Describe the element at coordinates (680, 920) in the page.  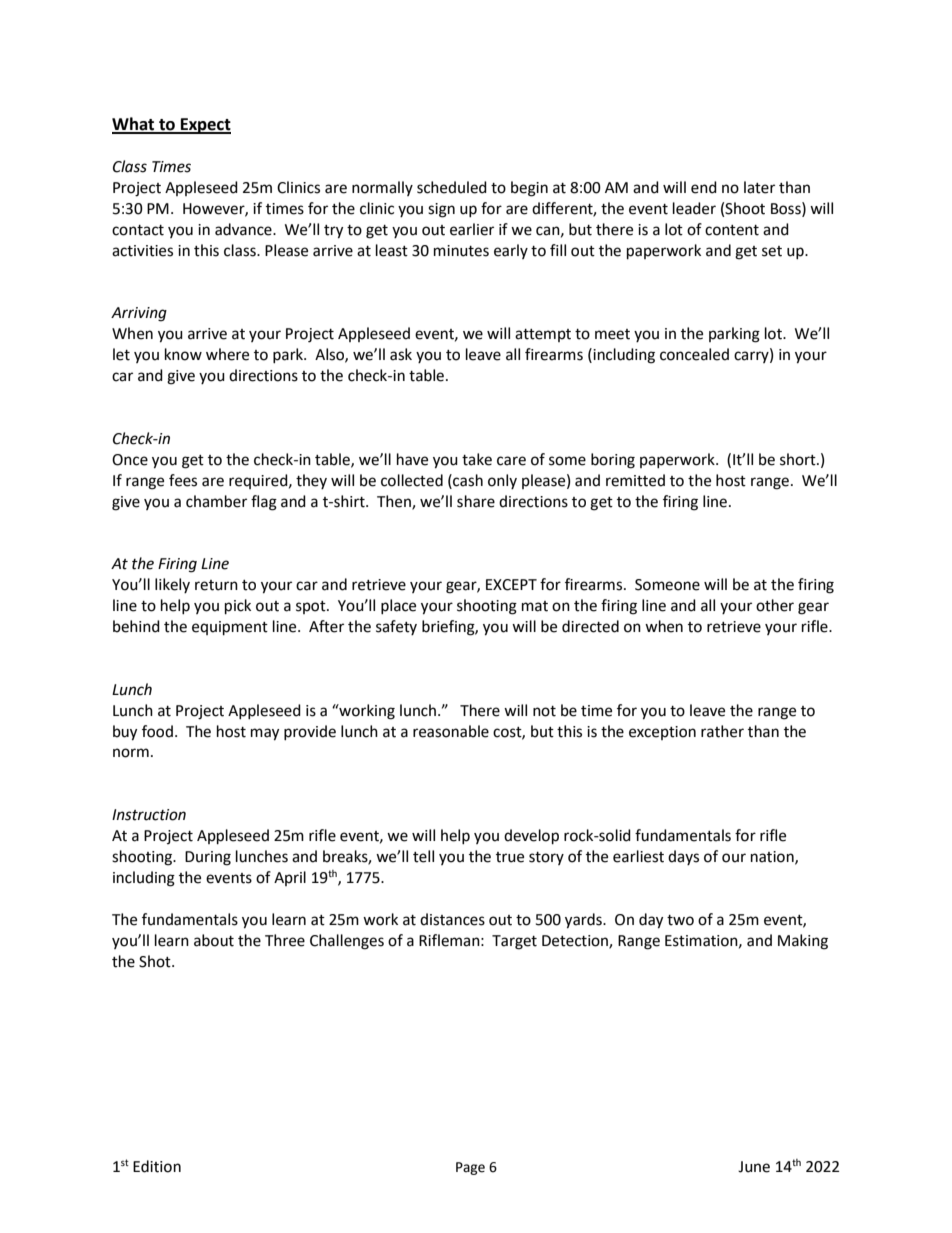
I see `two` at that location.
